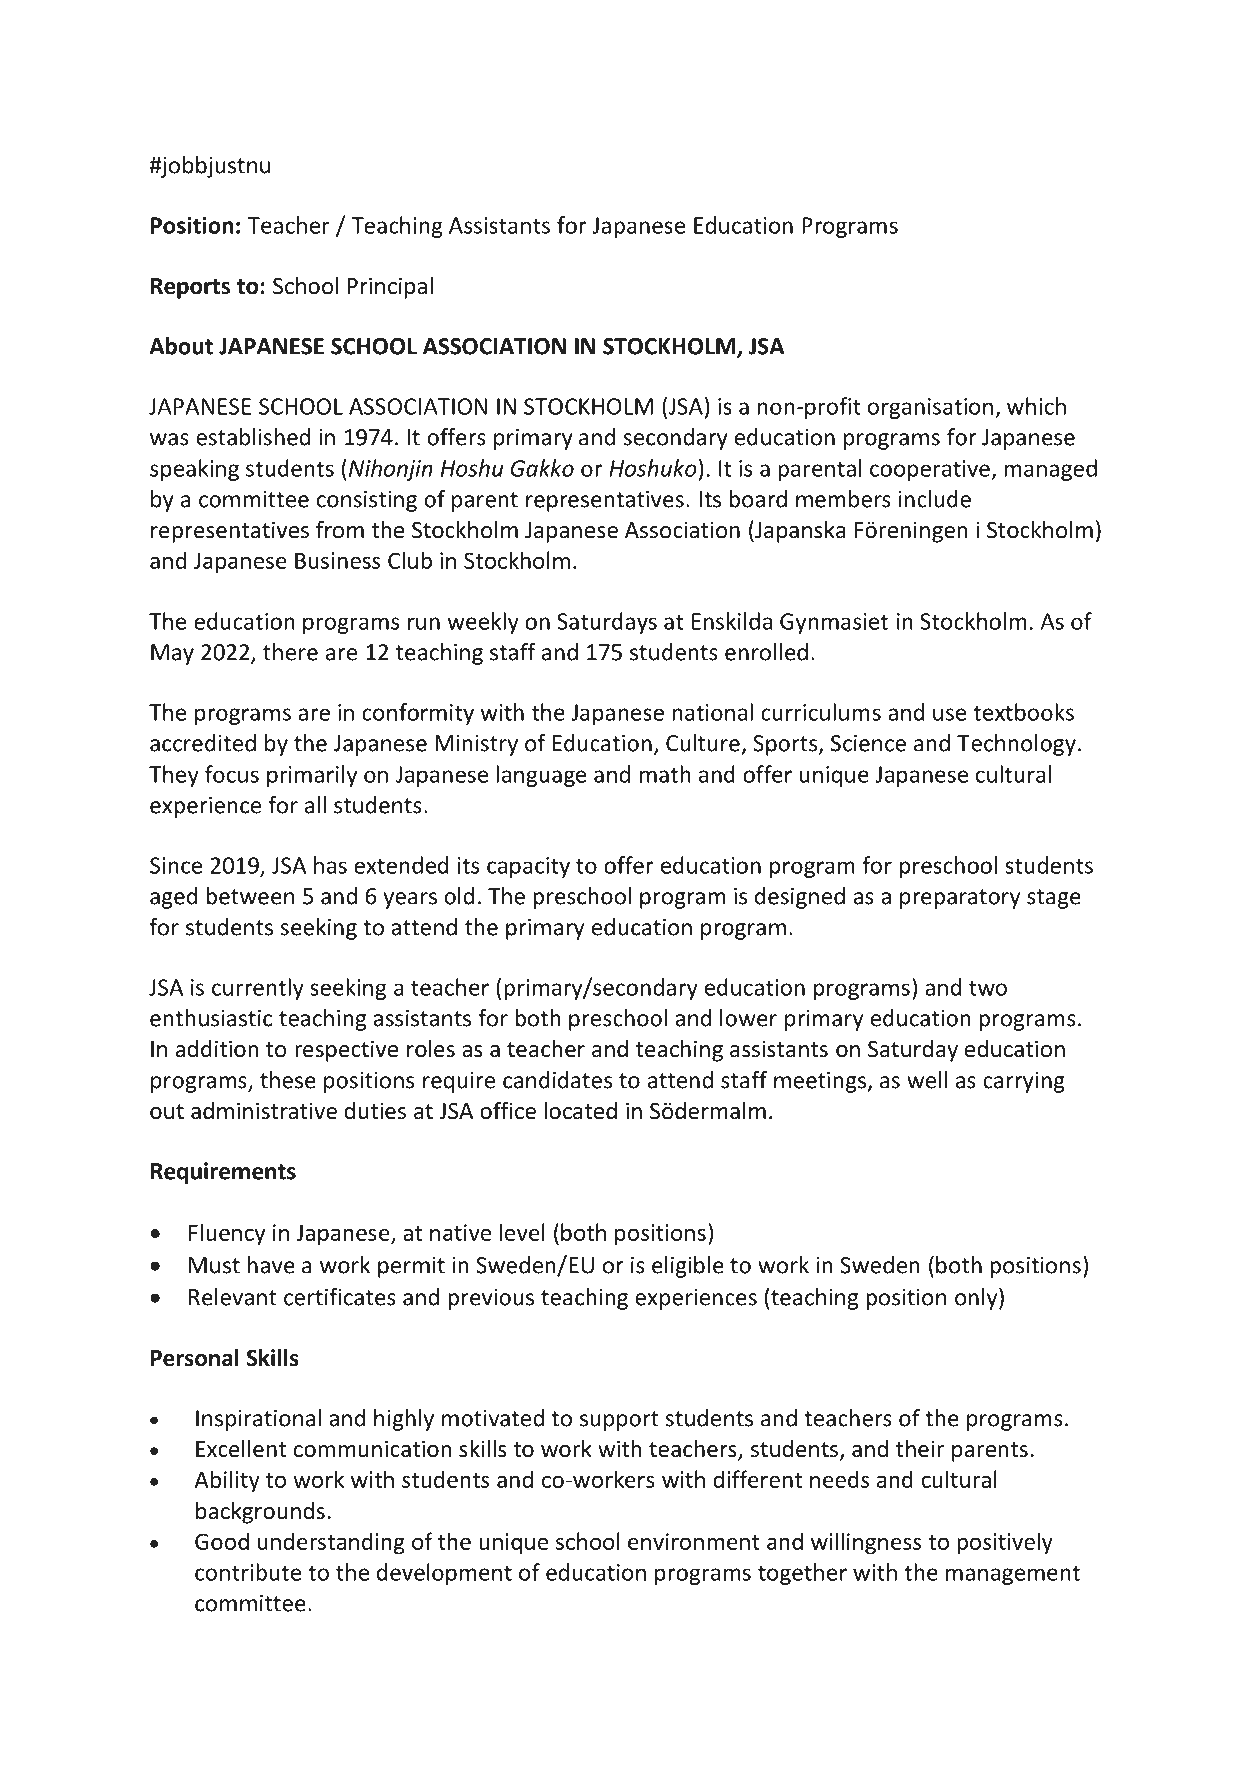 The width and height of the page is (1254, 1773). Describe the element at coordinates (694, 1541) in the page. I see `environment` at that location.
